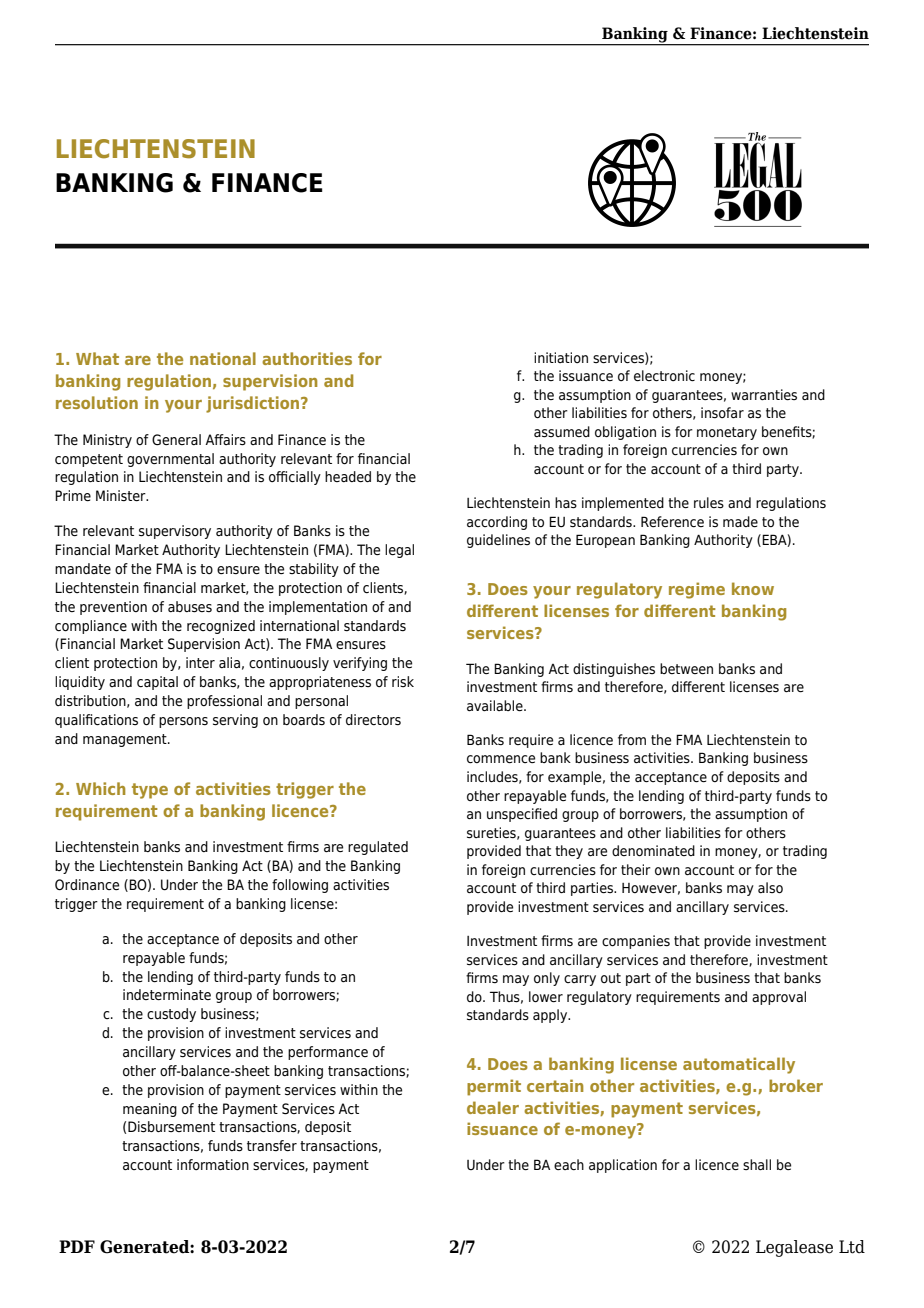 The width and height of the image is (924, 1308). Describe the element at coordinates (764, 395) in the image. I see `warranties` at that location.
